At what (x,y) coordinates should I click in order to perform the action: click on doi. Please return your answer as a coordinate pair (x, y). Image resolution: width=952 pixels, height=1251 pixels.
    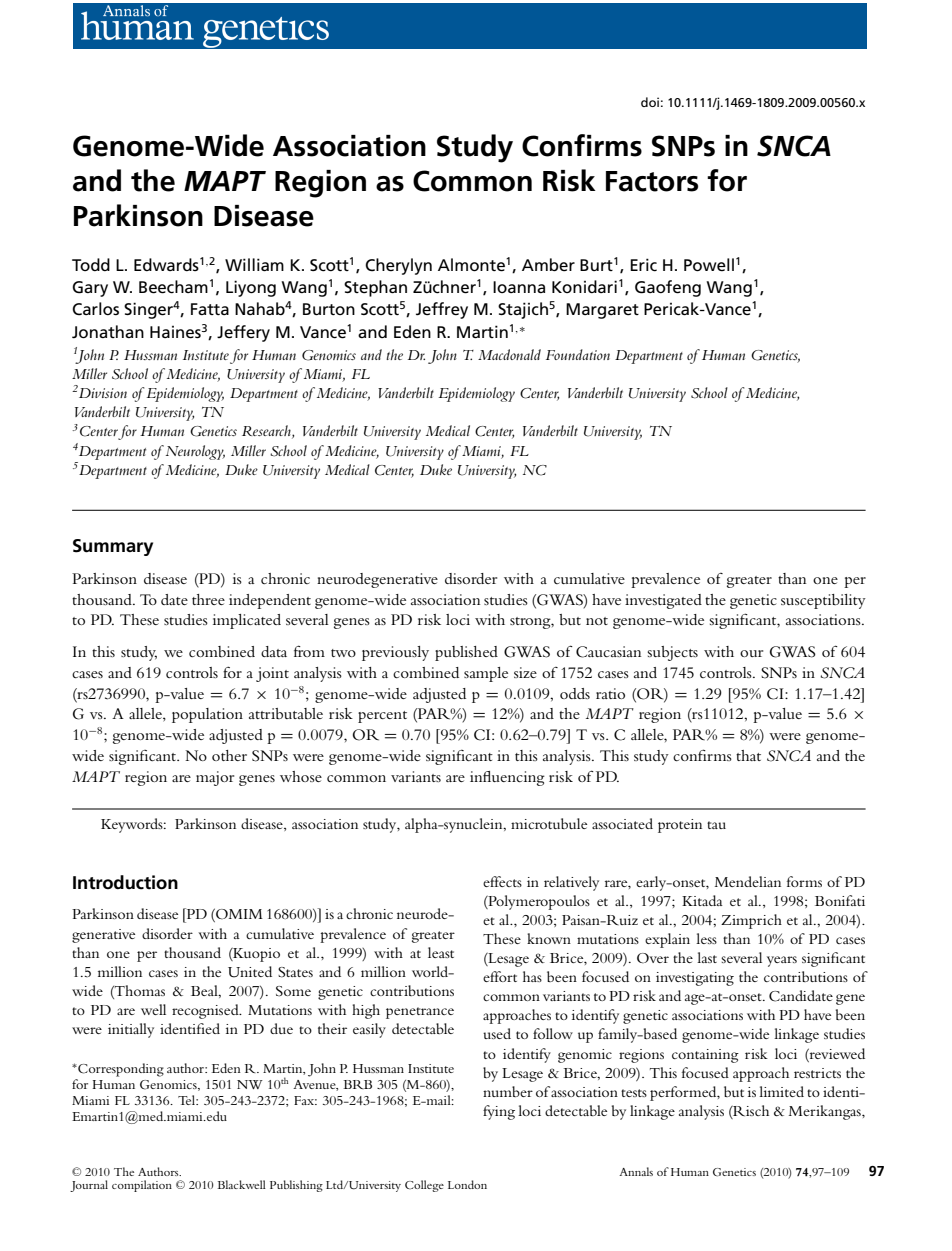
    Looking at the image, I should click on (650, 102).
